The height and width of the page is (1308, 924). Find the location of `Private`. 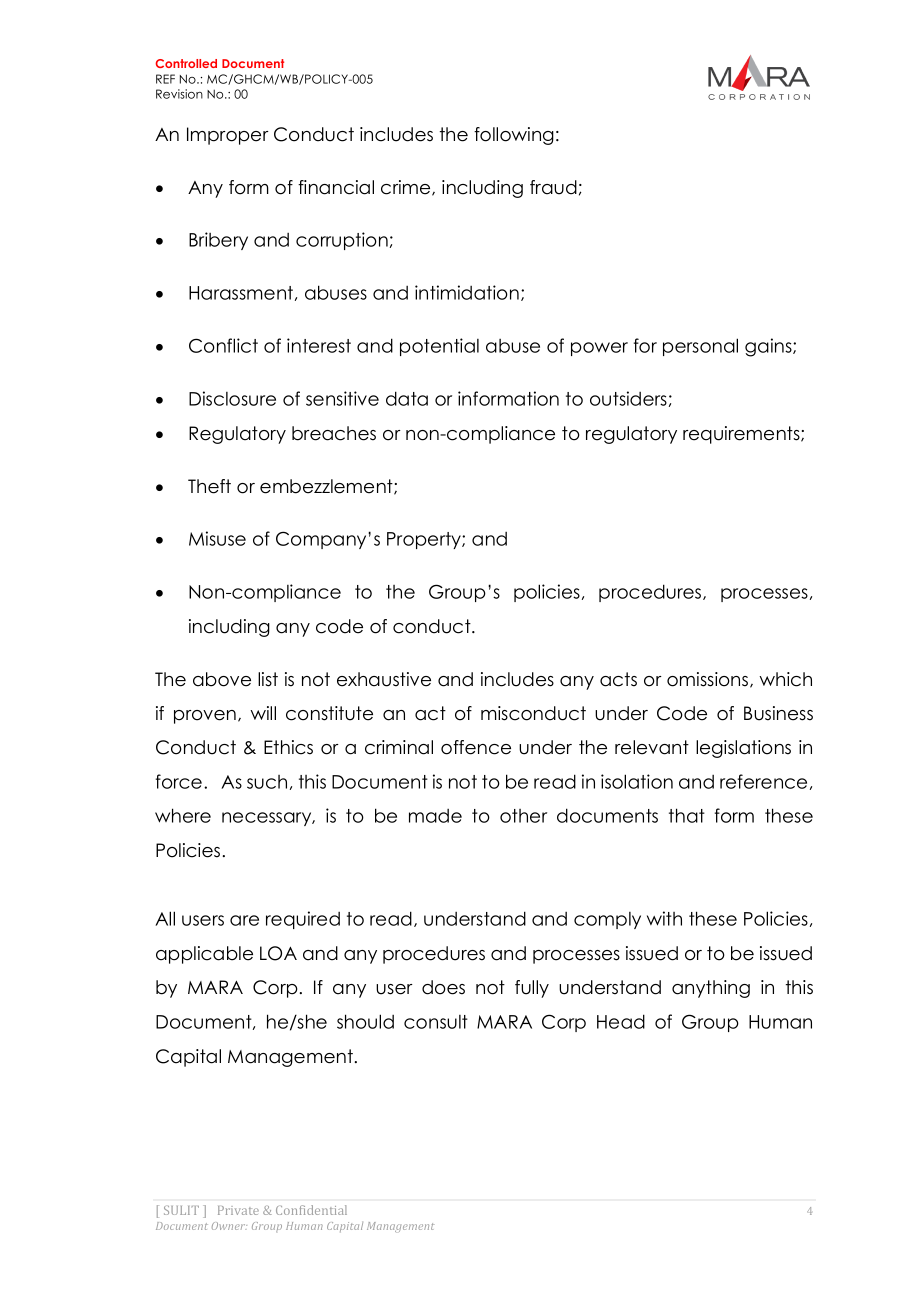

Private is located at coordinates (238, 1210).
